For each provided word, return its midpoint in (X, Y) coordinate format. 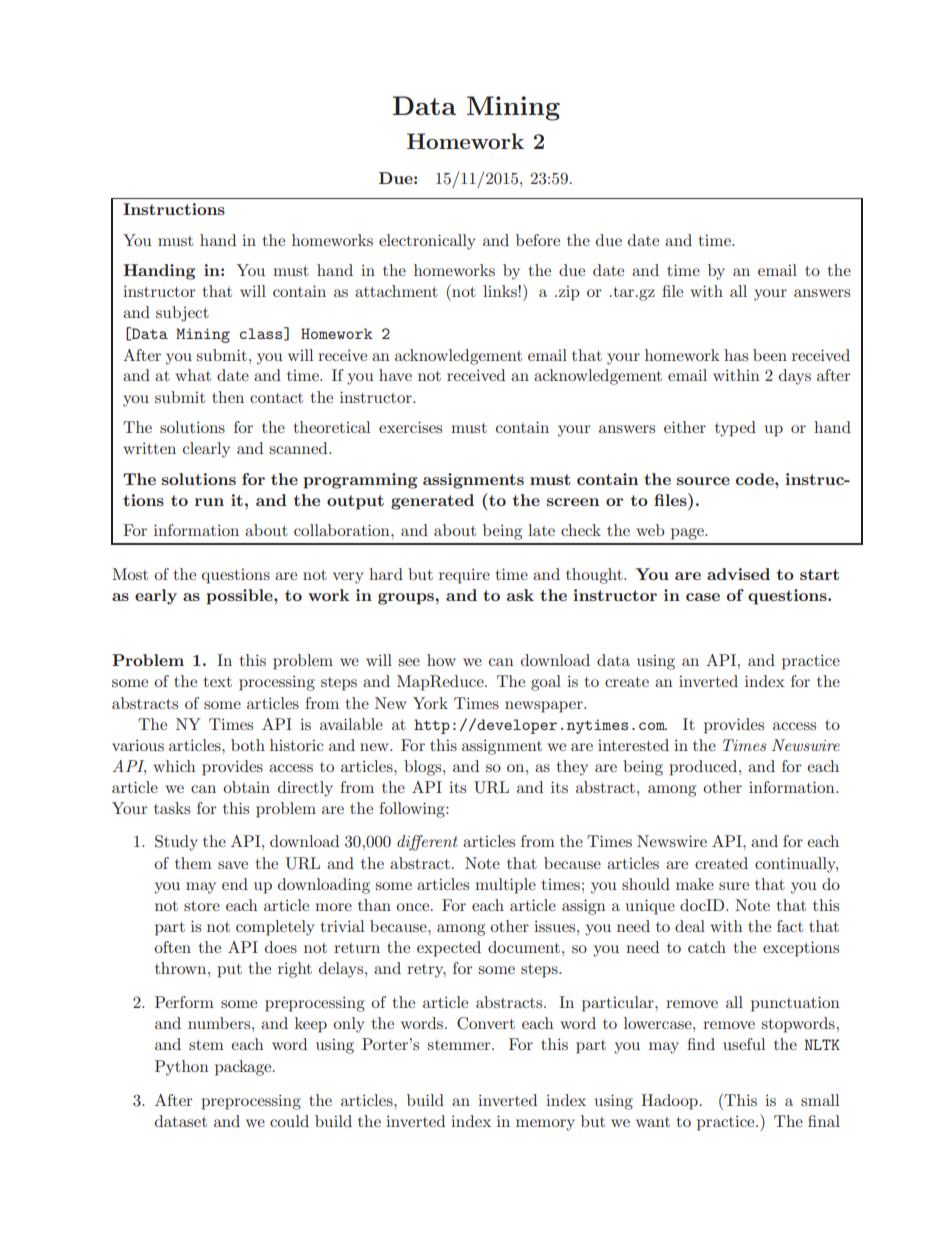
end (235, 884)
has (736, 355)
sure (734, 886)
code (756, 479)
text (218, 682)
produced (705, 768)
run (209, 502)
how (441, 660)
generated (432, 502)
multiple (505, 886)
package (244, 1068)
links (501, 291)
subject (182, 314)
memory (545, 1125)
